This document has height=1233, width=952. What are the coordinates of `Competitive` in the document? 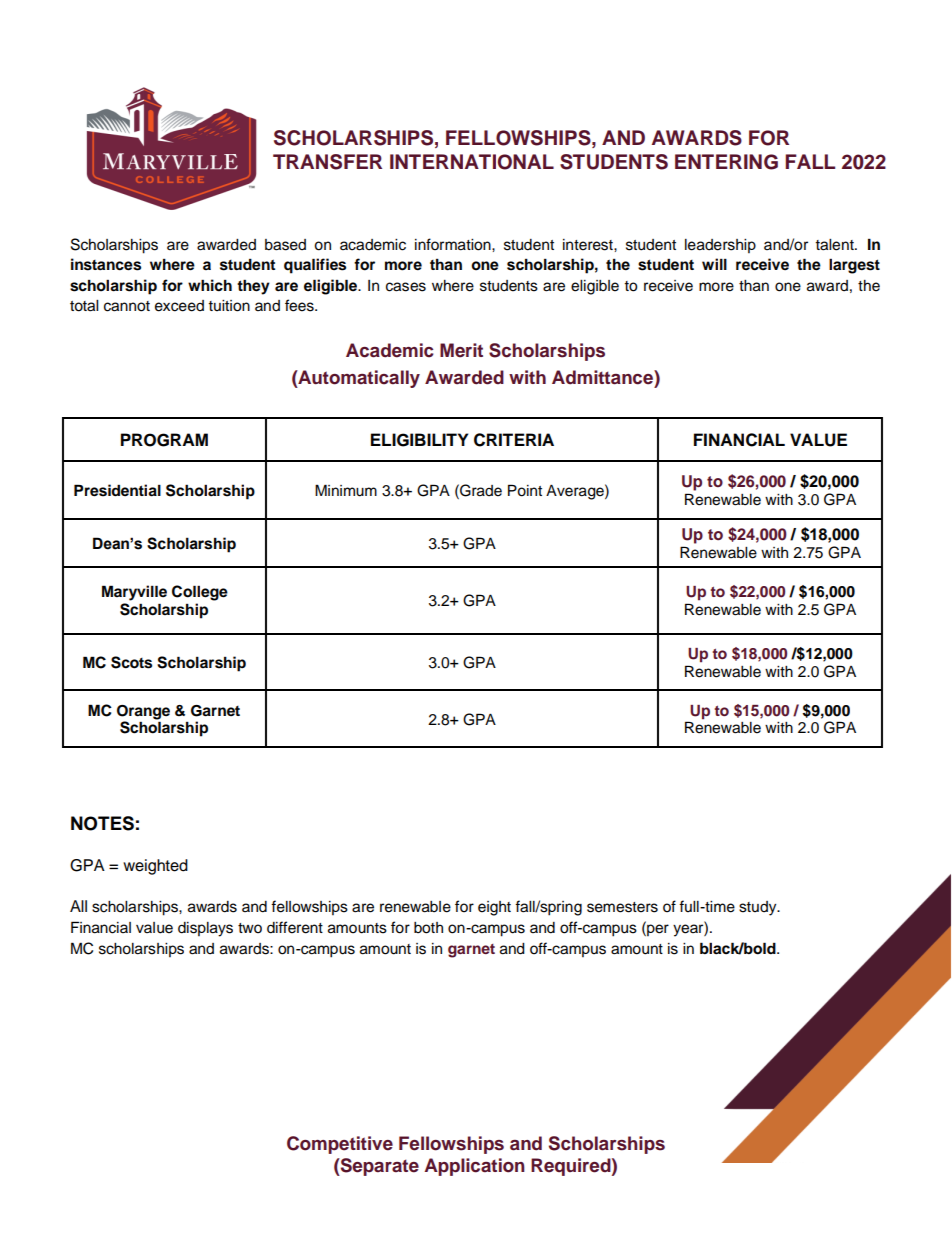 It's located at (340, 1145).
